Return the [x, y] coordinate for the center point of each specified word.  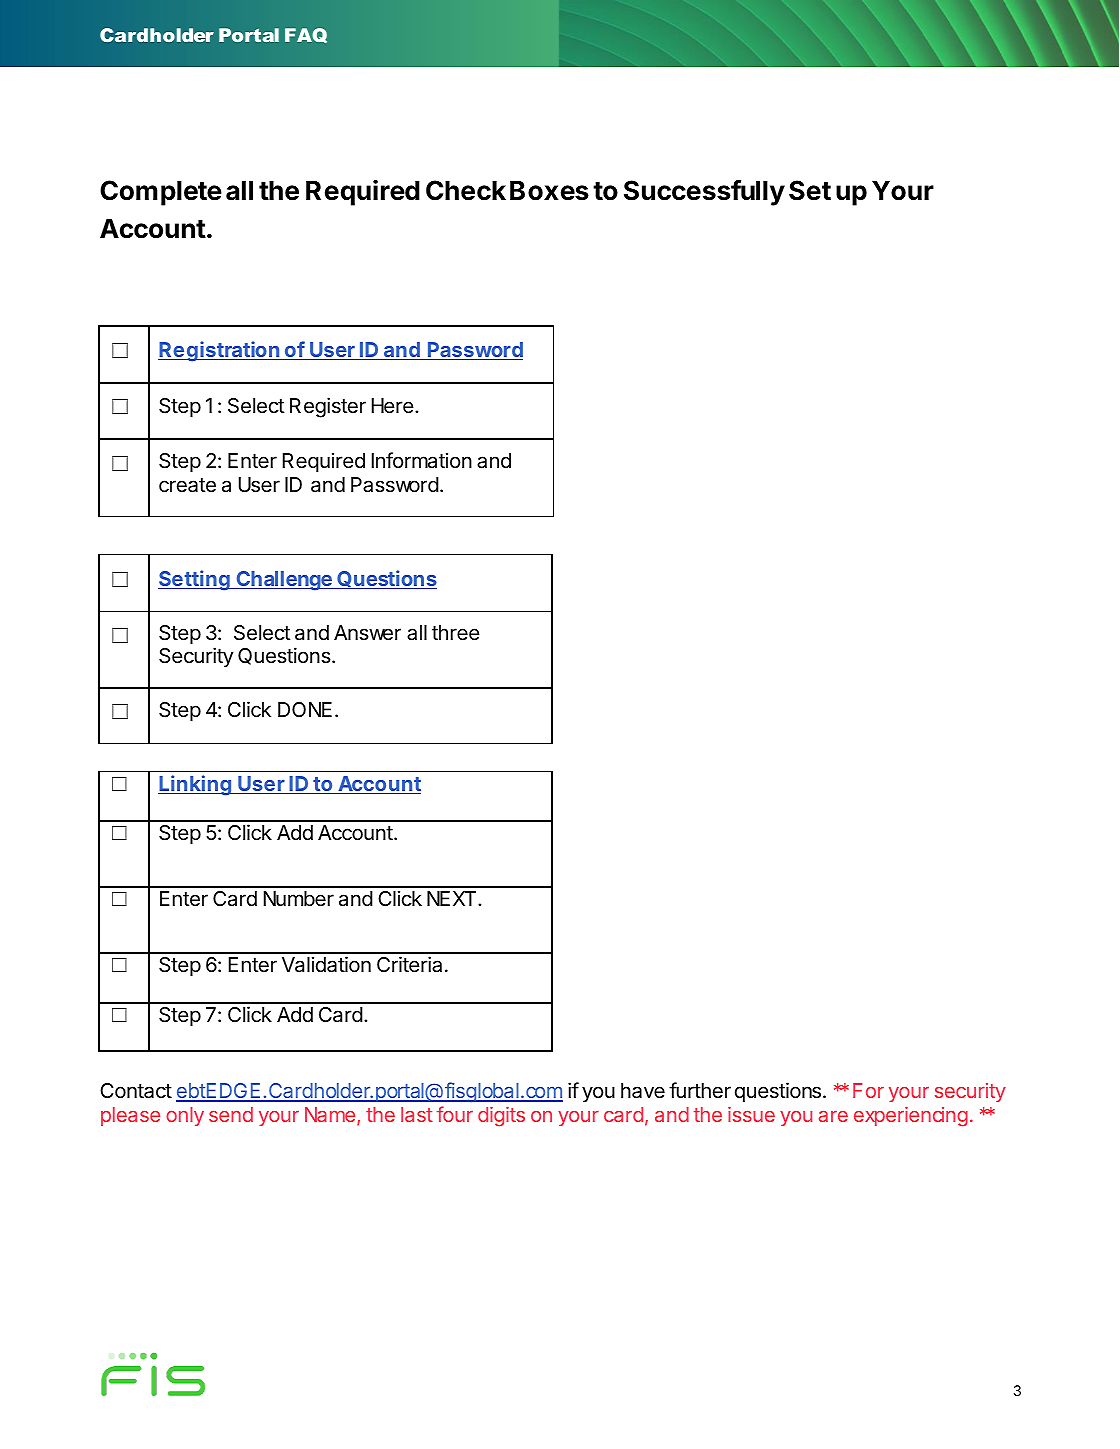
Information [422, 460]
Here [393, 406]
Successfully [704, 193]
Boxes [549, 190]
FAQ [306, 35]
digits [501, 1117]
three [456, 633]
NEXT [453, 898]
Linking [195, 785]
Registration [220, 351]
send [231, 1114]
